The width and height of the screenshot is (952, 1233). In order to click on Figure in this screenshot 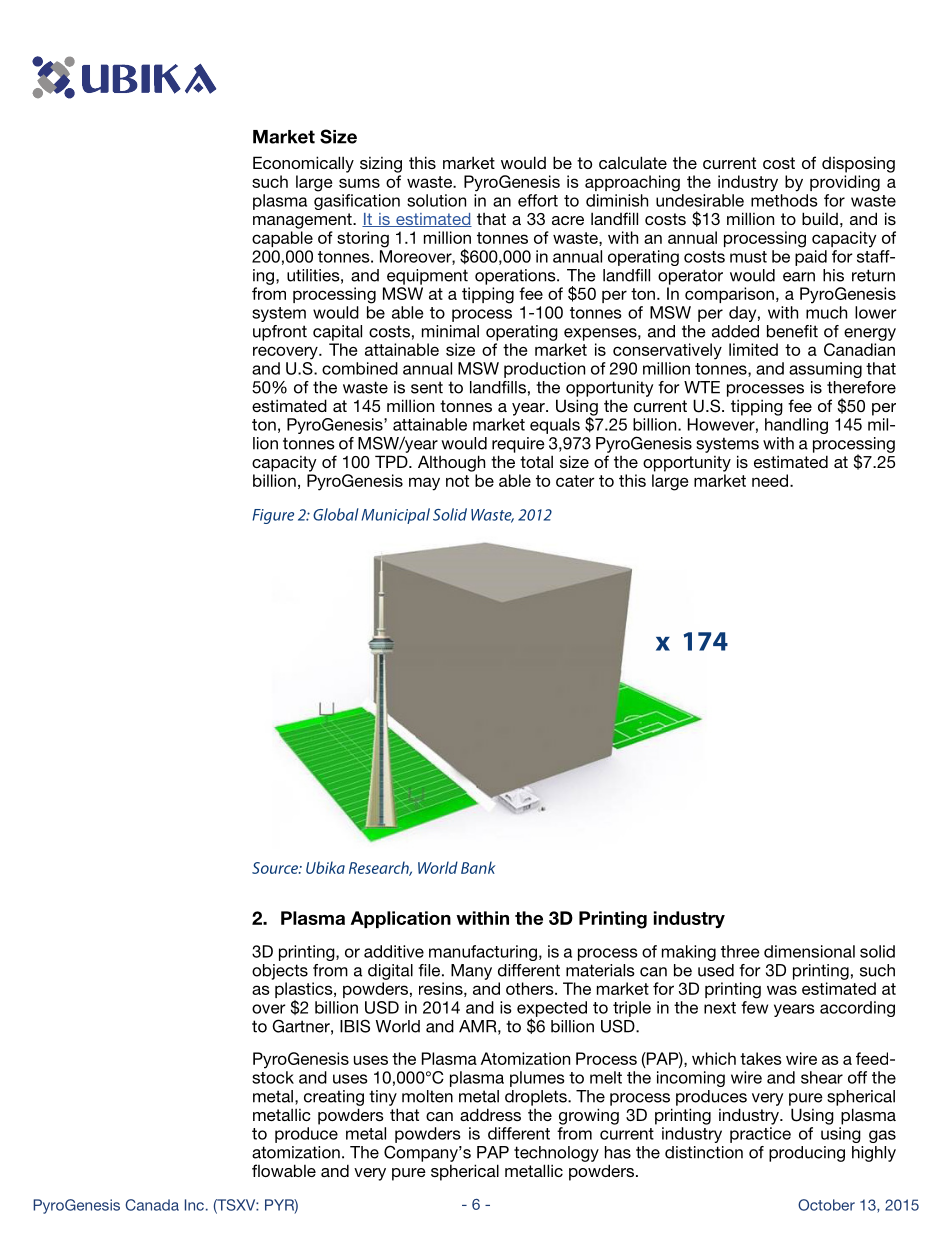, I will do `click(273, 516)`.
